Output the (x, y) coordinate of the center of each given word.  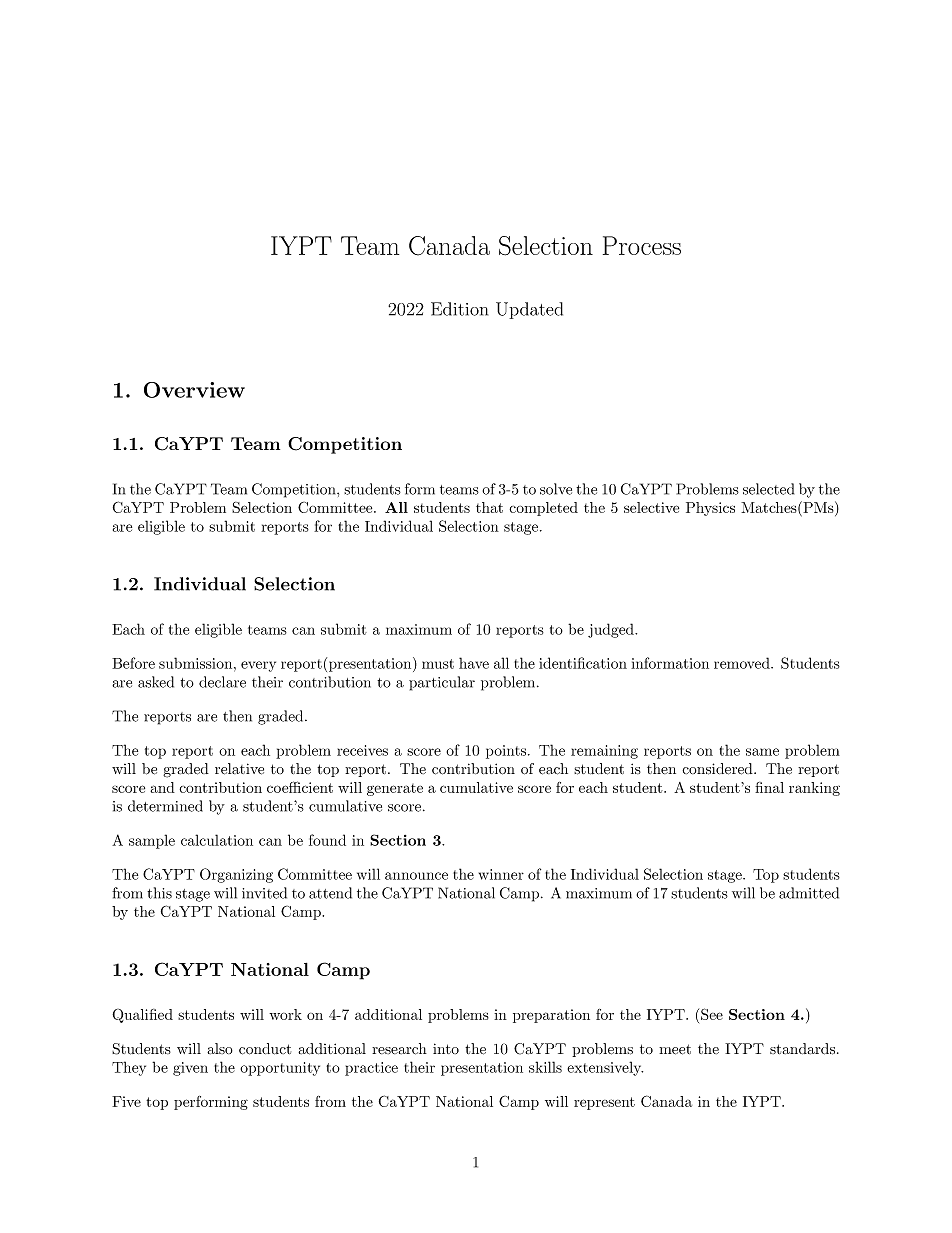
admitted (809, 893)
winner (501, 874)
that (489, 507)
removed (742, 663)
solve (556, 489)
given (190, 1069)
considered (717, 769)
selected (768, 489)
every (258, 666)
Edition (459, 309)
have (474, 663)
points (506, 752)
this (159, 893)
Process (642, 245)
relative (239, 769)
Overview (194, 390)
